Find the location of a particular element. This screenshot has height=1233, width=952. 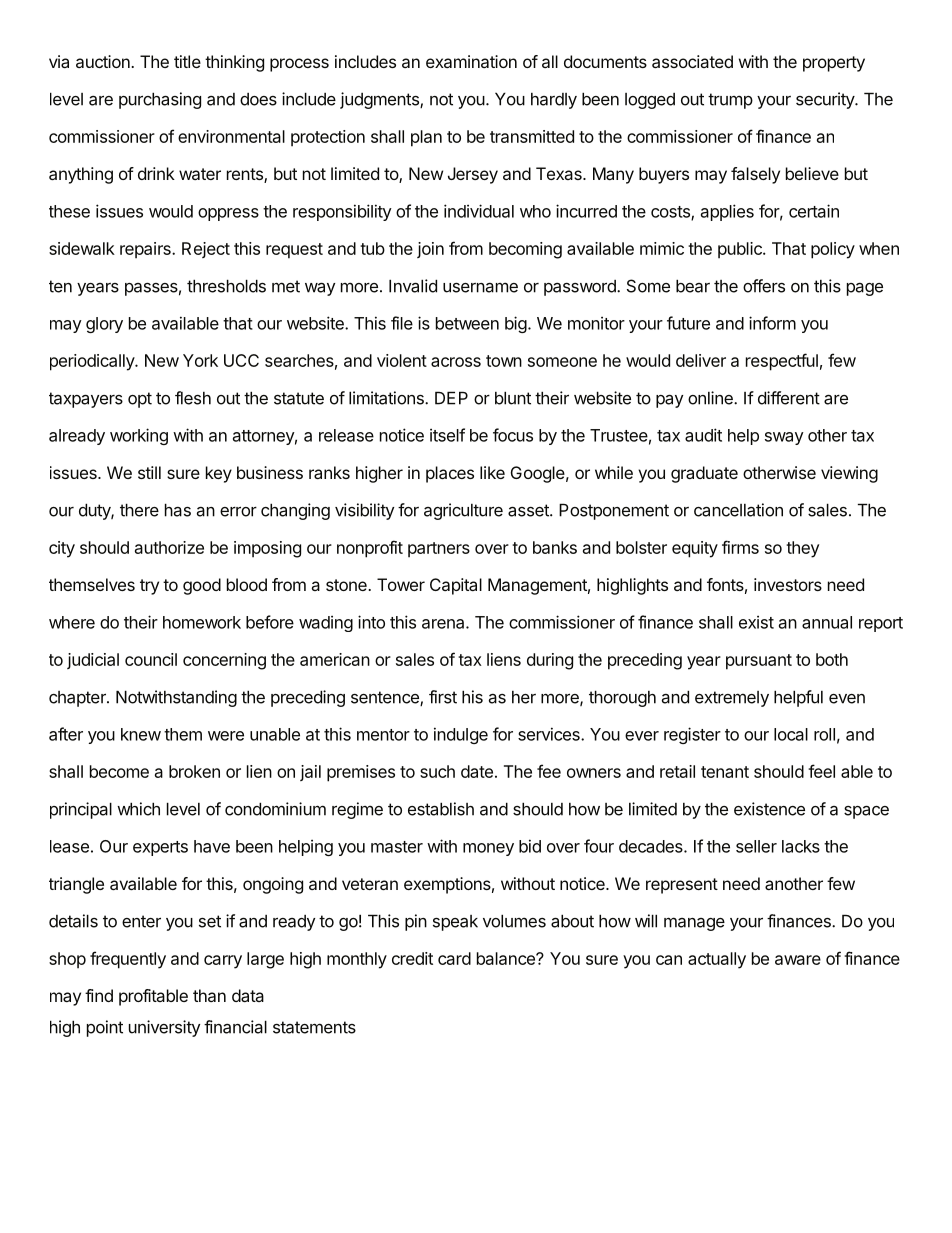

security is located at coordinates (826, 100).
